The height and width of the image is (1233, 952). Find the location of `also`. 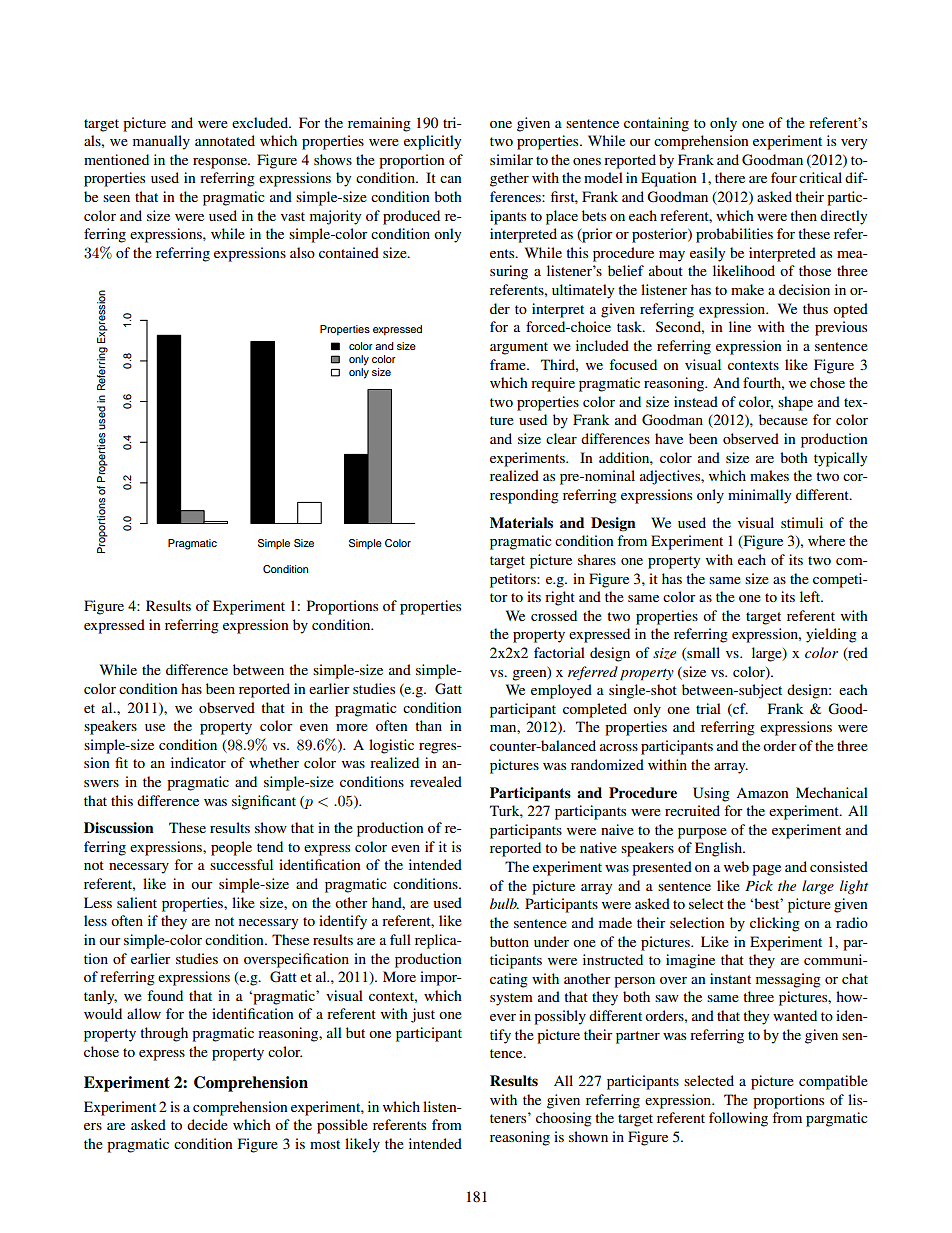

also is located at coordinates (302, 252).
